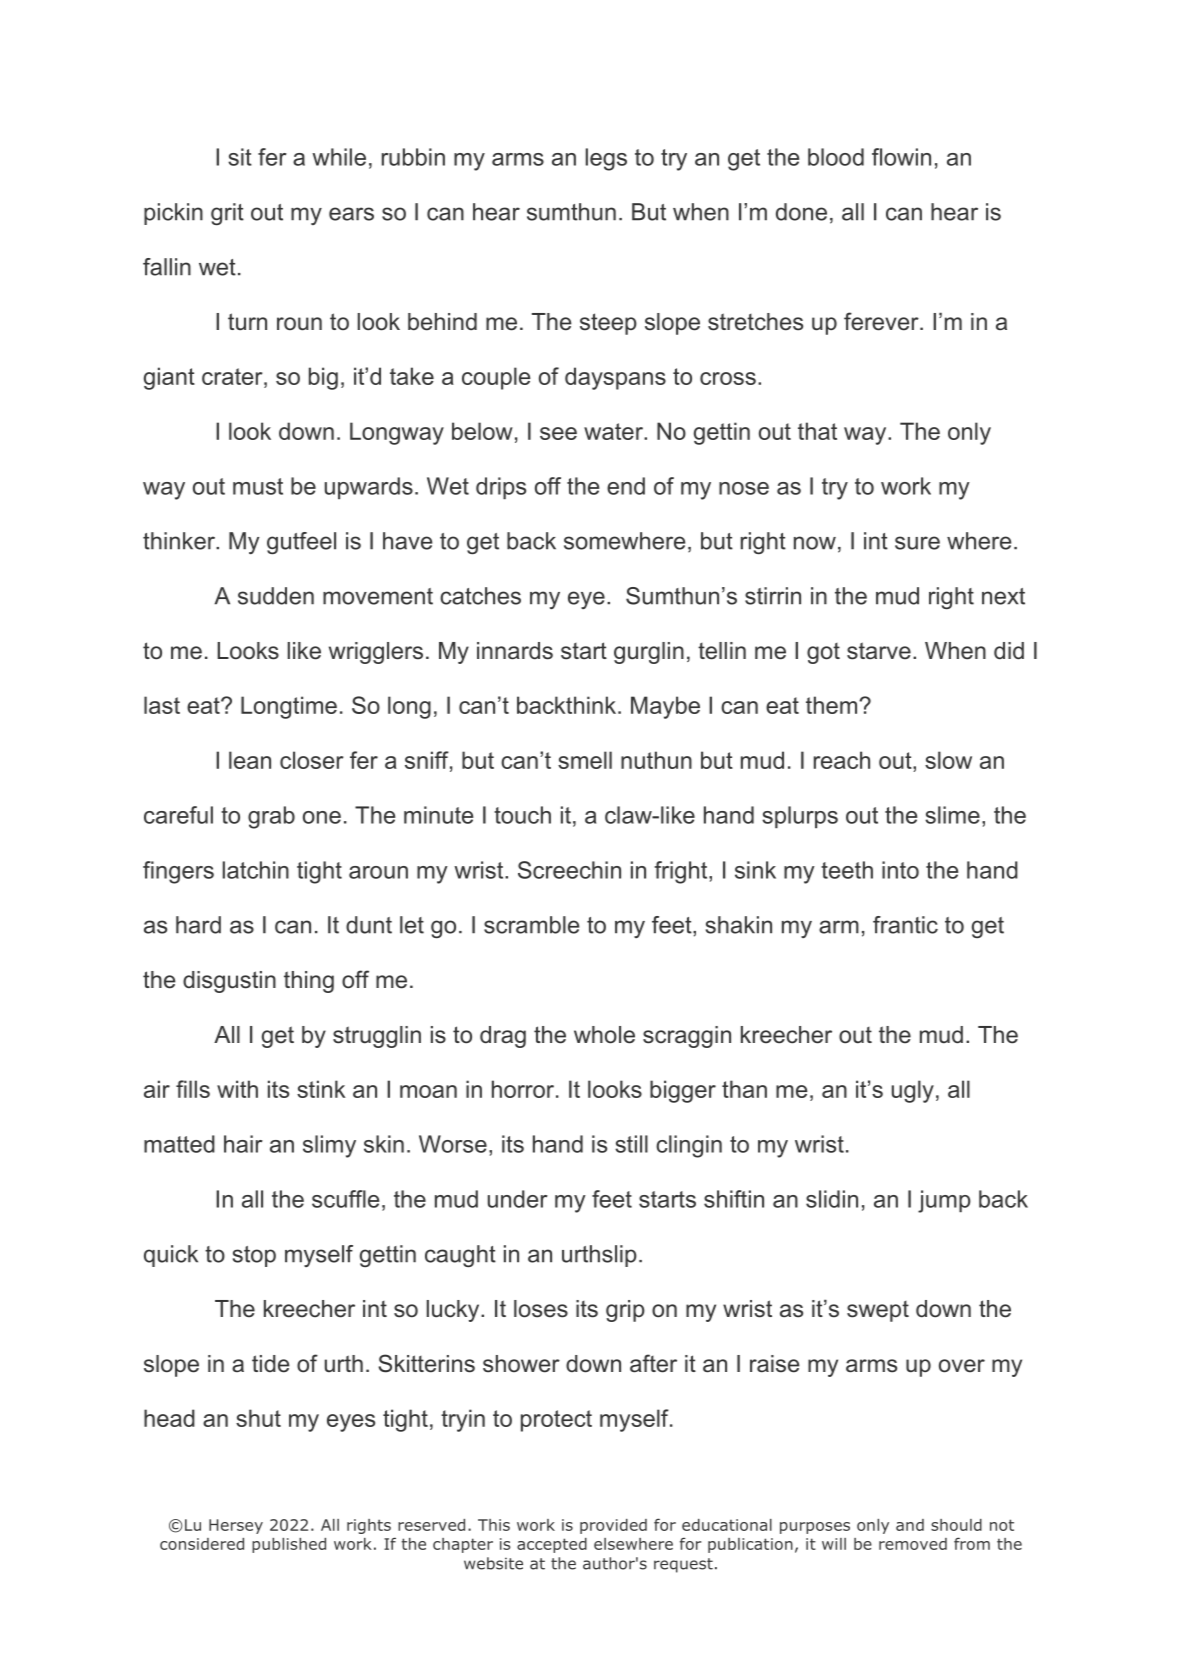 The width and height of the document is (1182, 1673). Describe the element at coordinates (944, 1201) in the document. I see `jump` at that location.
